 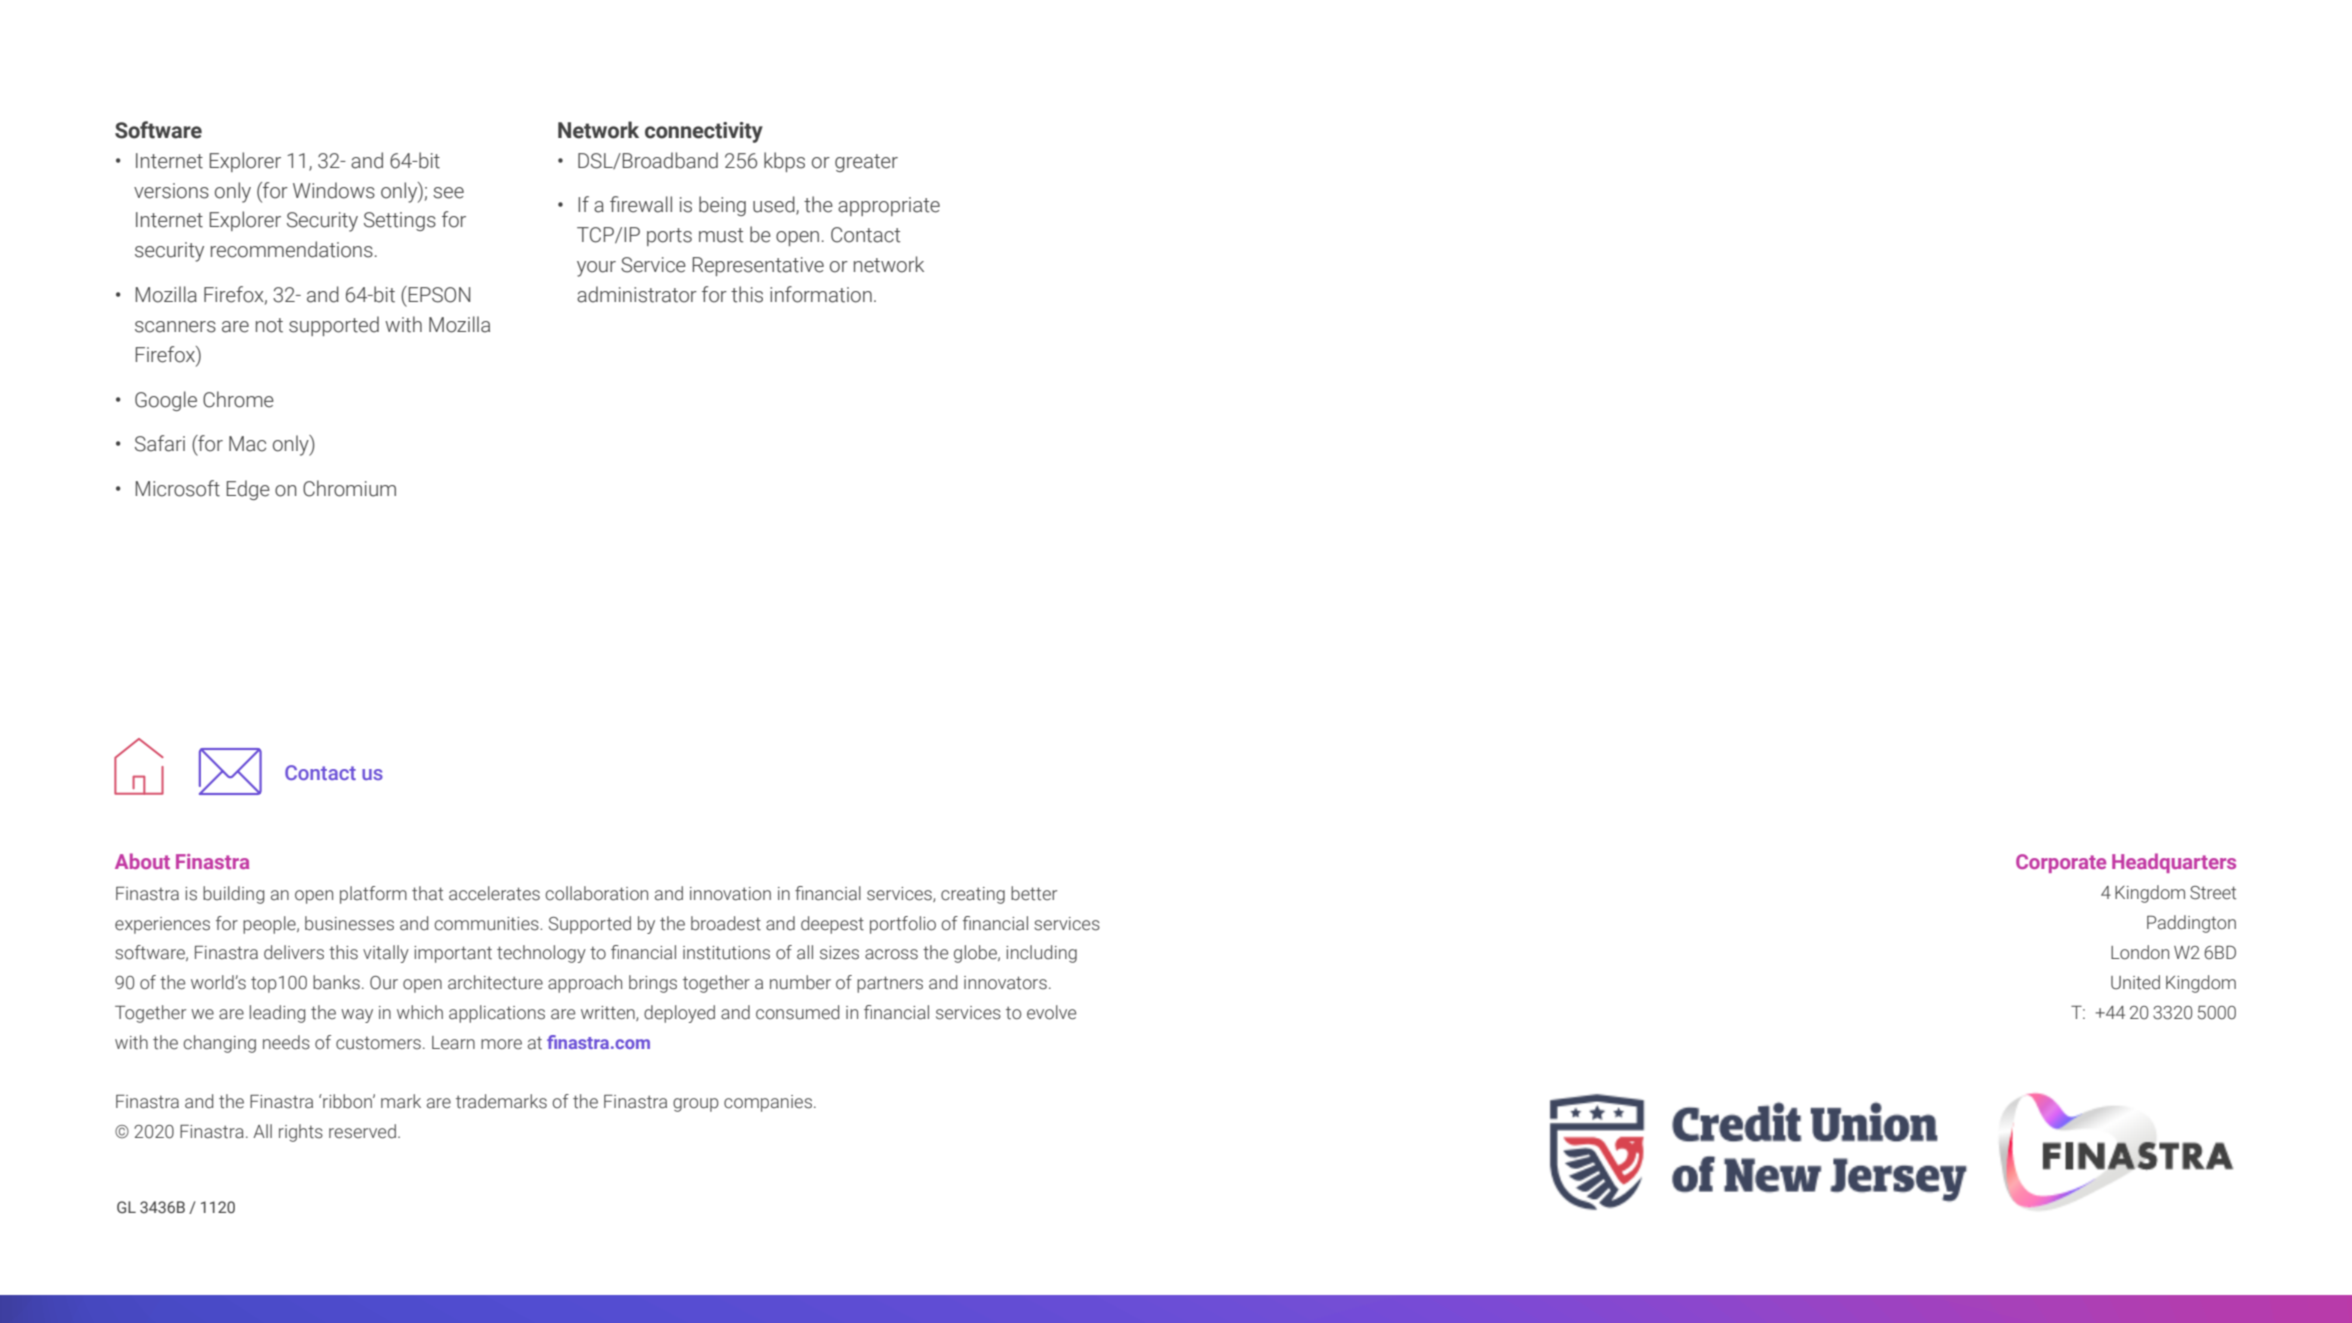 I want to click on Windows, so click(x=334, y=190).
